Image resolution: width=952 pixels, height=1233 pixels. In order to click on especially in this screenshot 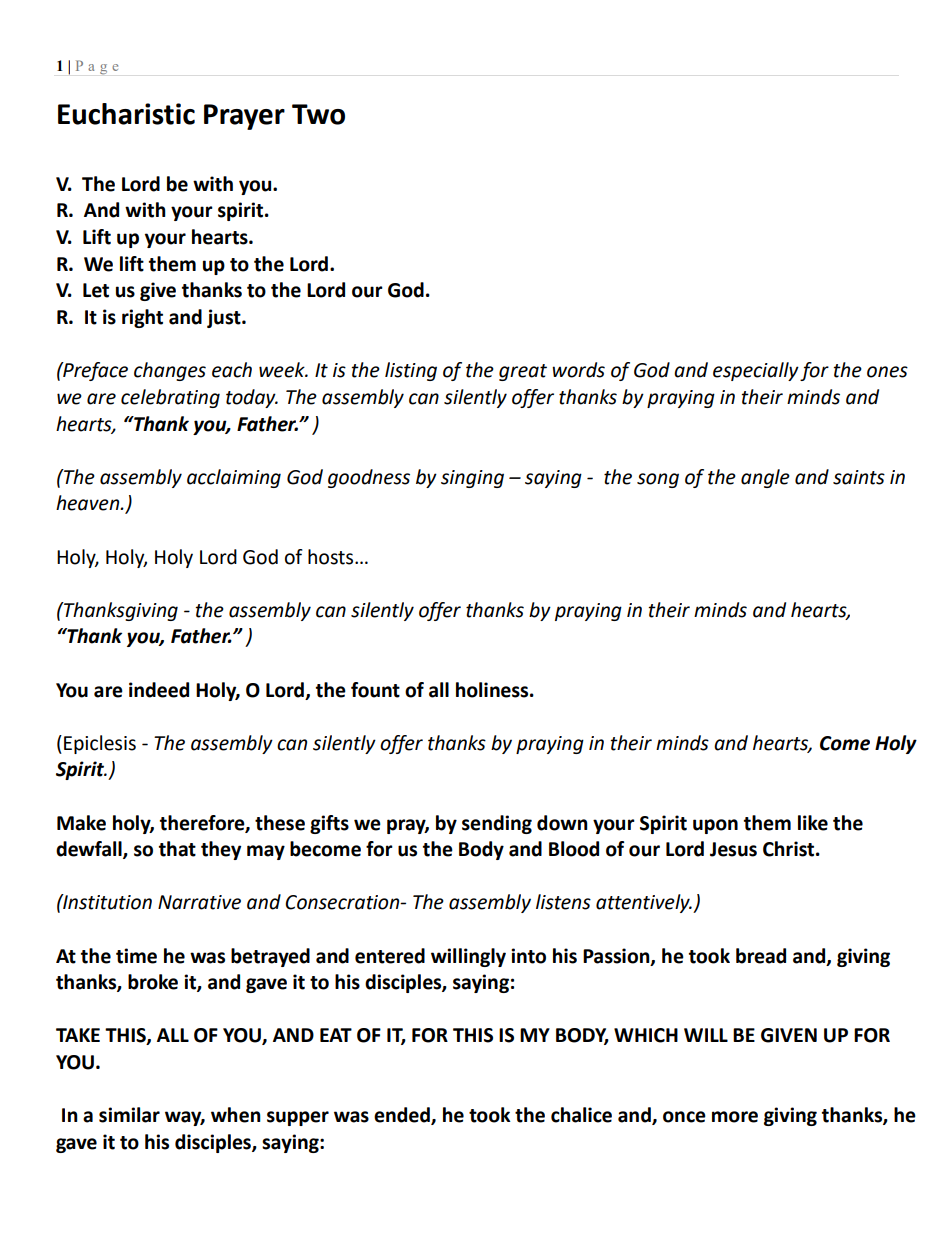, I will do `click(756, 371)`.
